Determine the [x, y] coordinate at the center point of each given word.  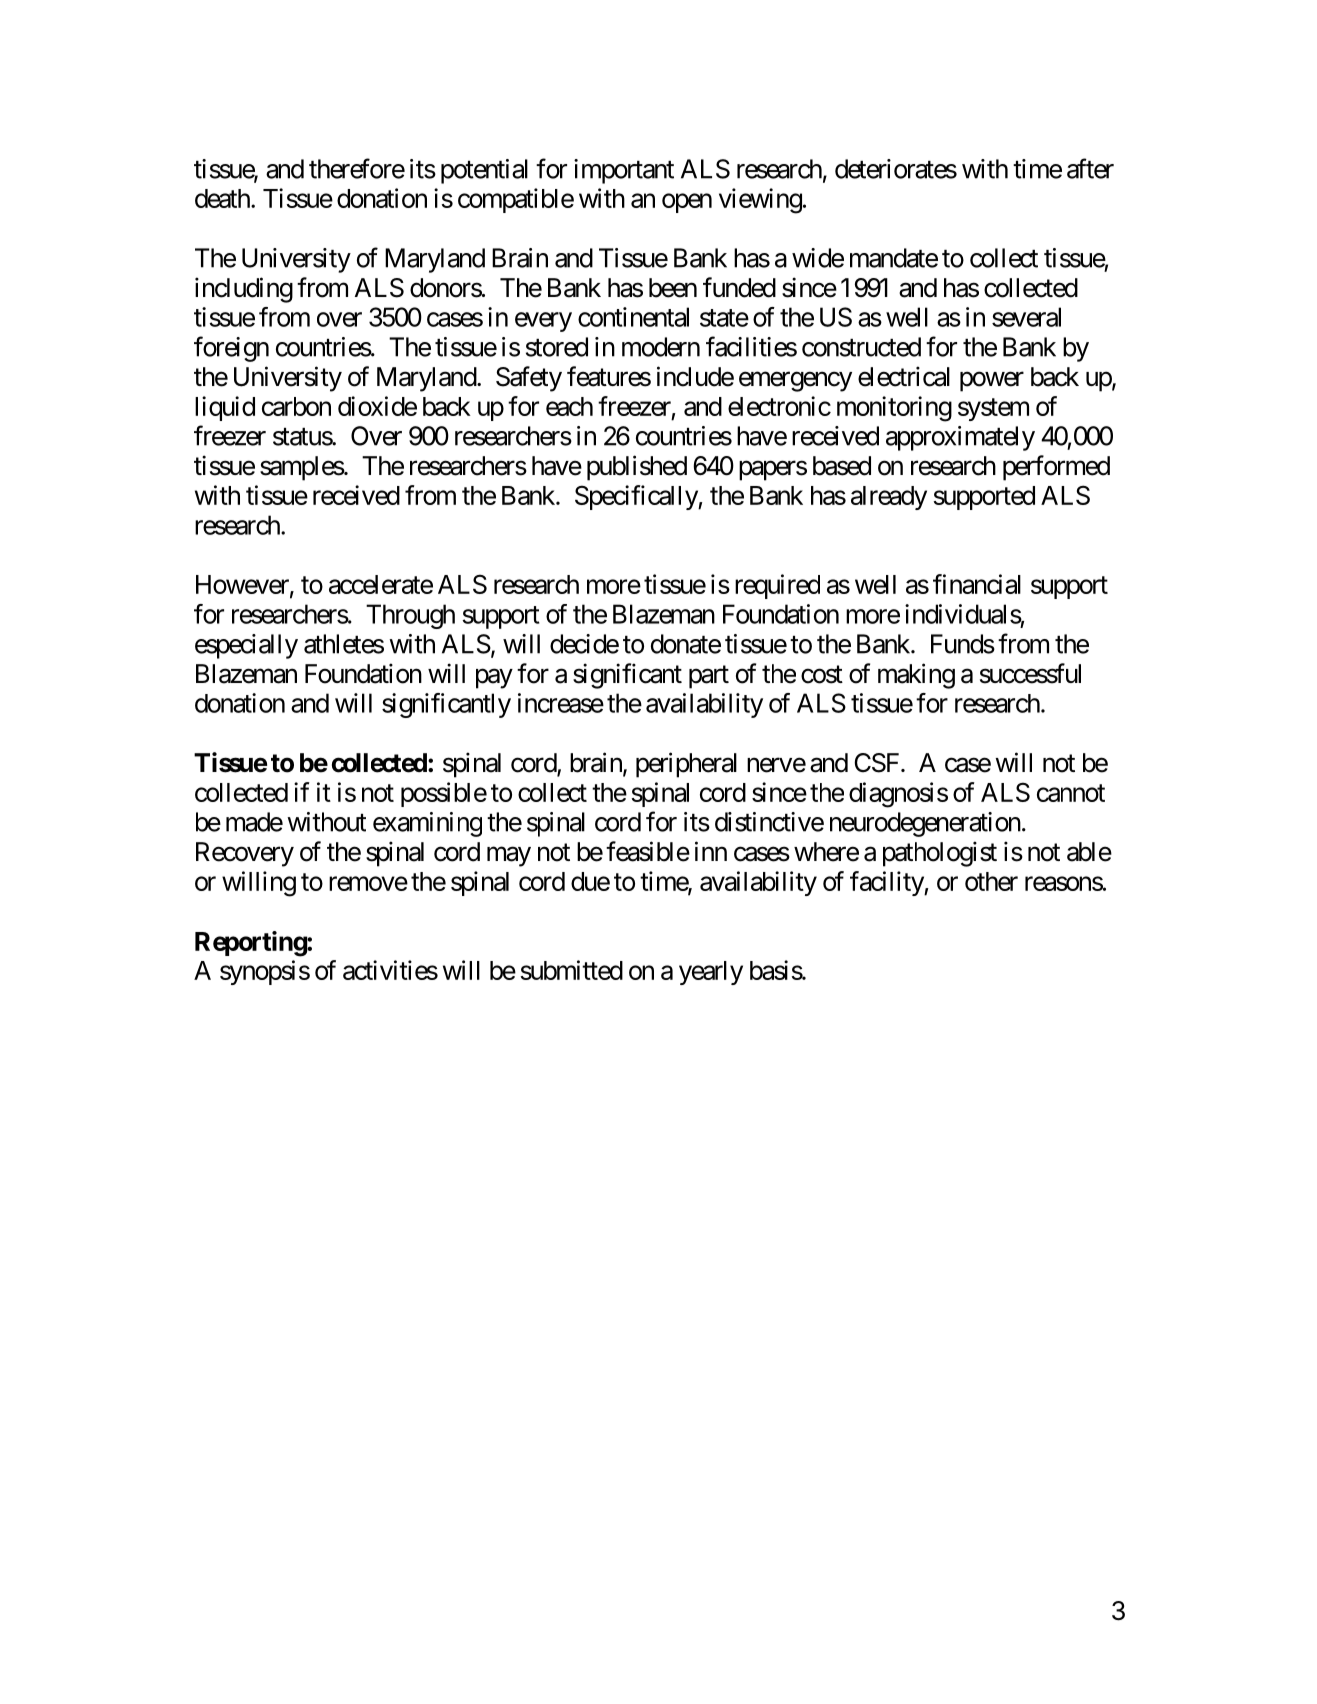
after [1090, 168]
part [709, 677]
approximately [960, 438]
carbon [296, 406]
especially [246, 646]
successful [1030, 673]
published [637, 468]
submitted [572, 970]
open [687, 203]
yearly [711, 973]
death [223, 198]
